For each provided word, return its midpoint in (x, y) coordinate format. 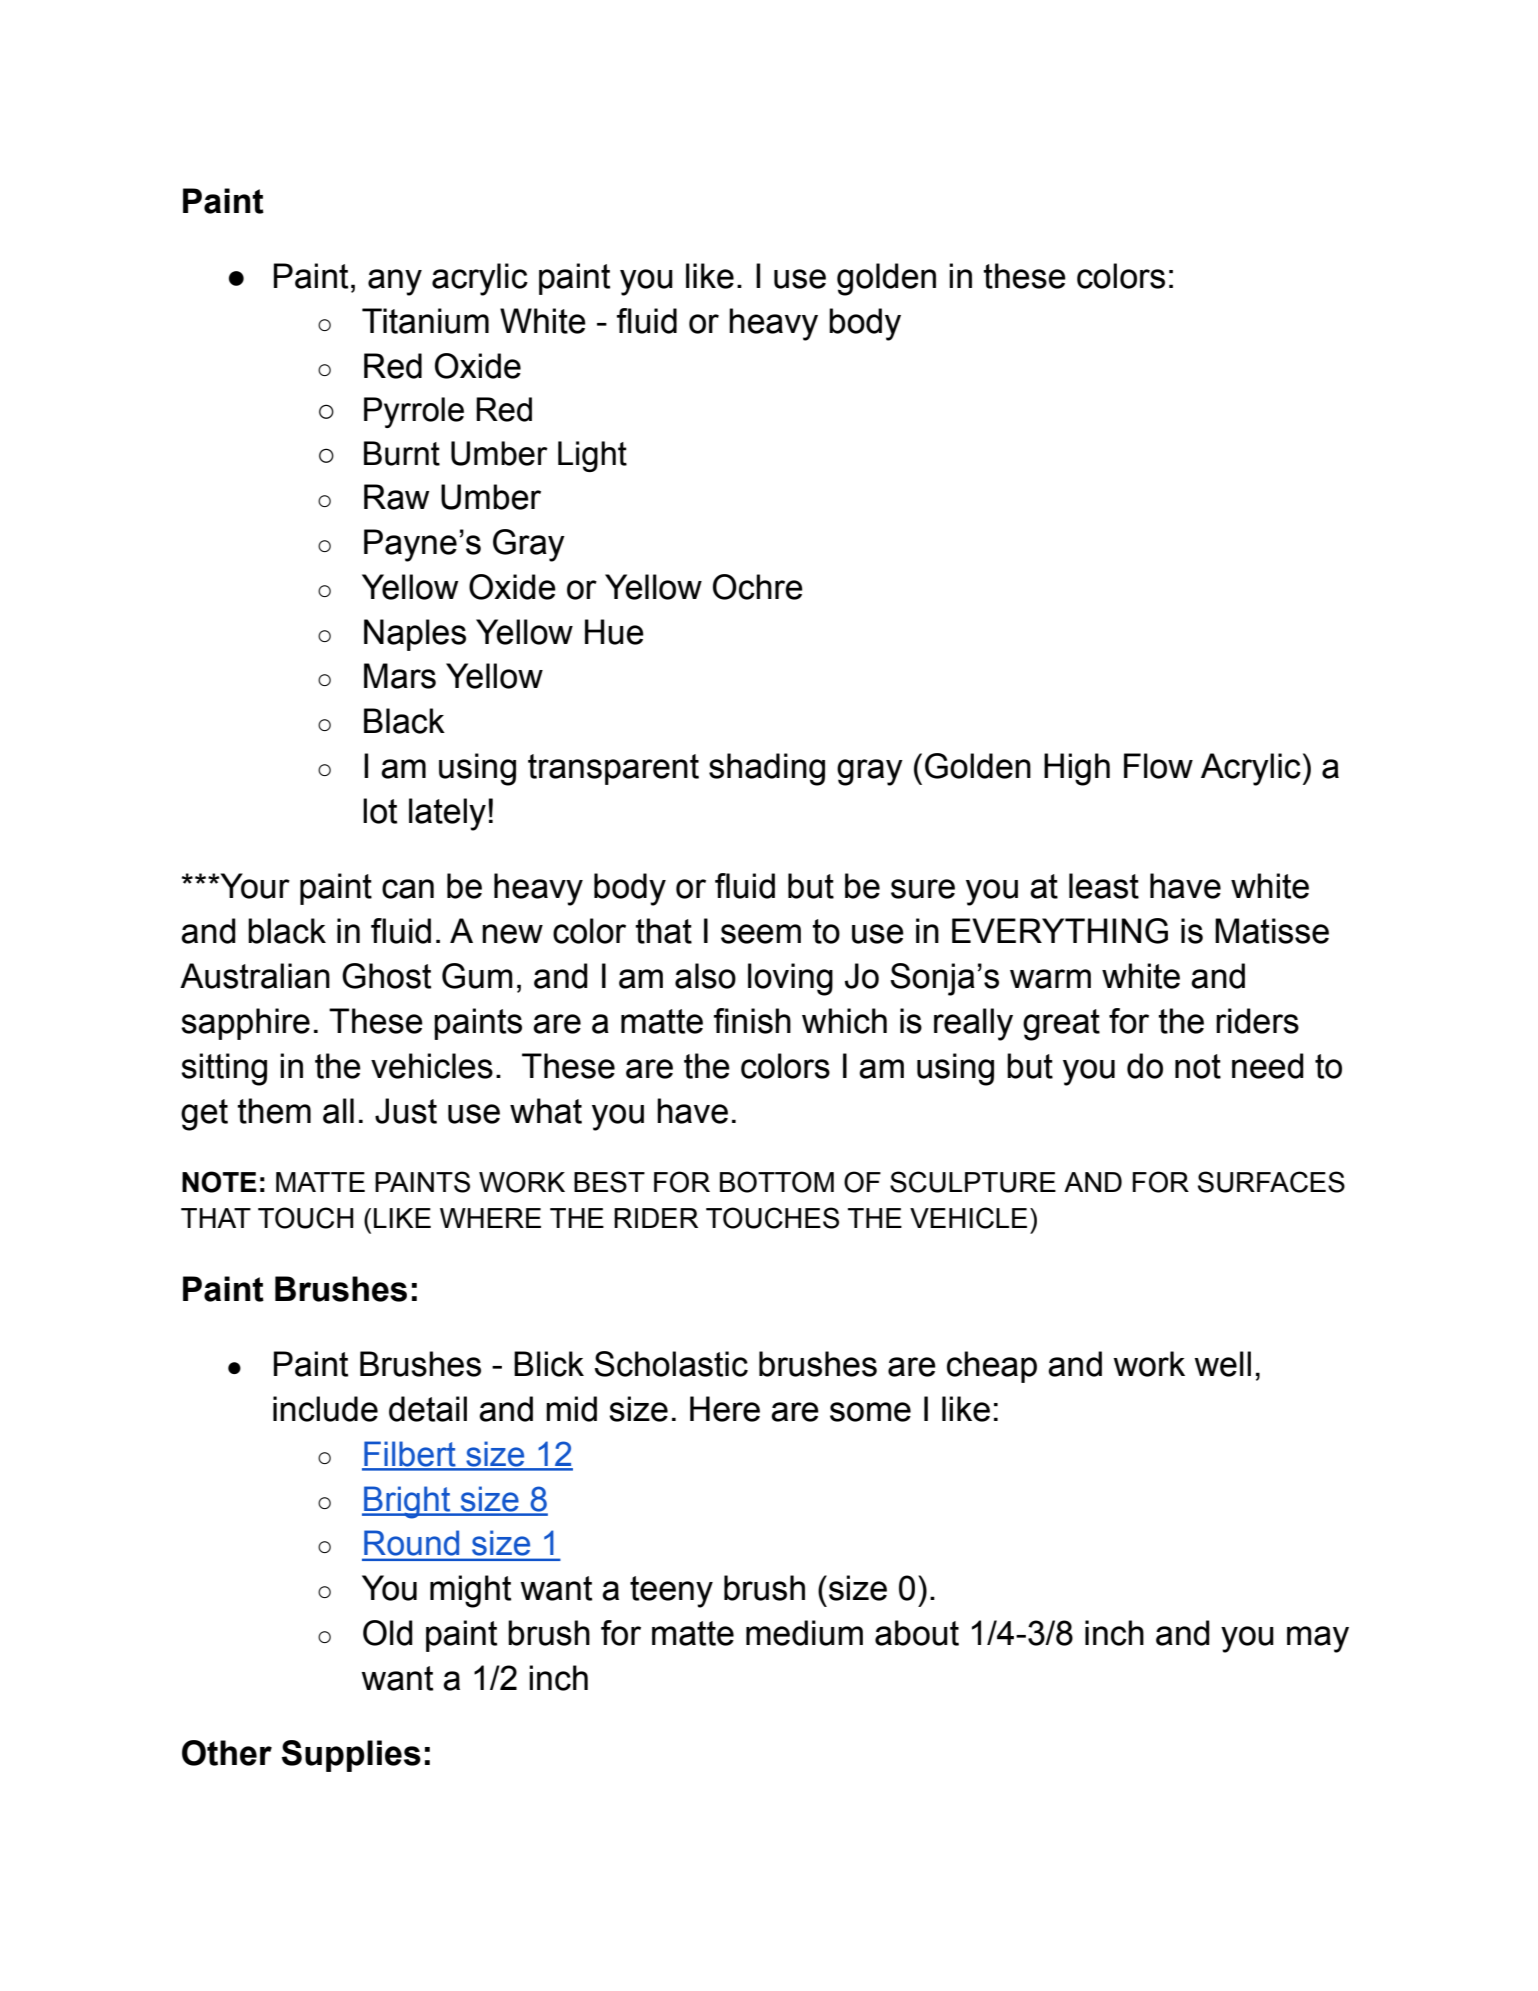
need (1268, 1066)
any (395, 282)
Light (592, 456)
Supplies (351, 1756)
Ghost (386, 976)
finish (752, 1021)
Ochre (758, 587)
